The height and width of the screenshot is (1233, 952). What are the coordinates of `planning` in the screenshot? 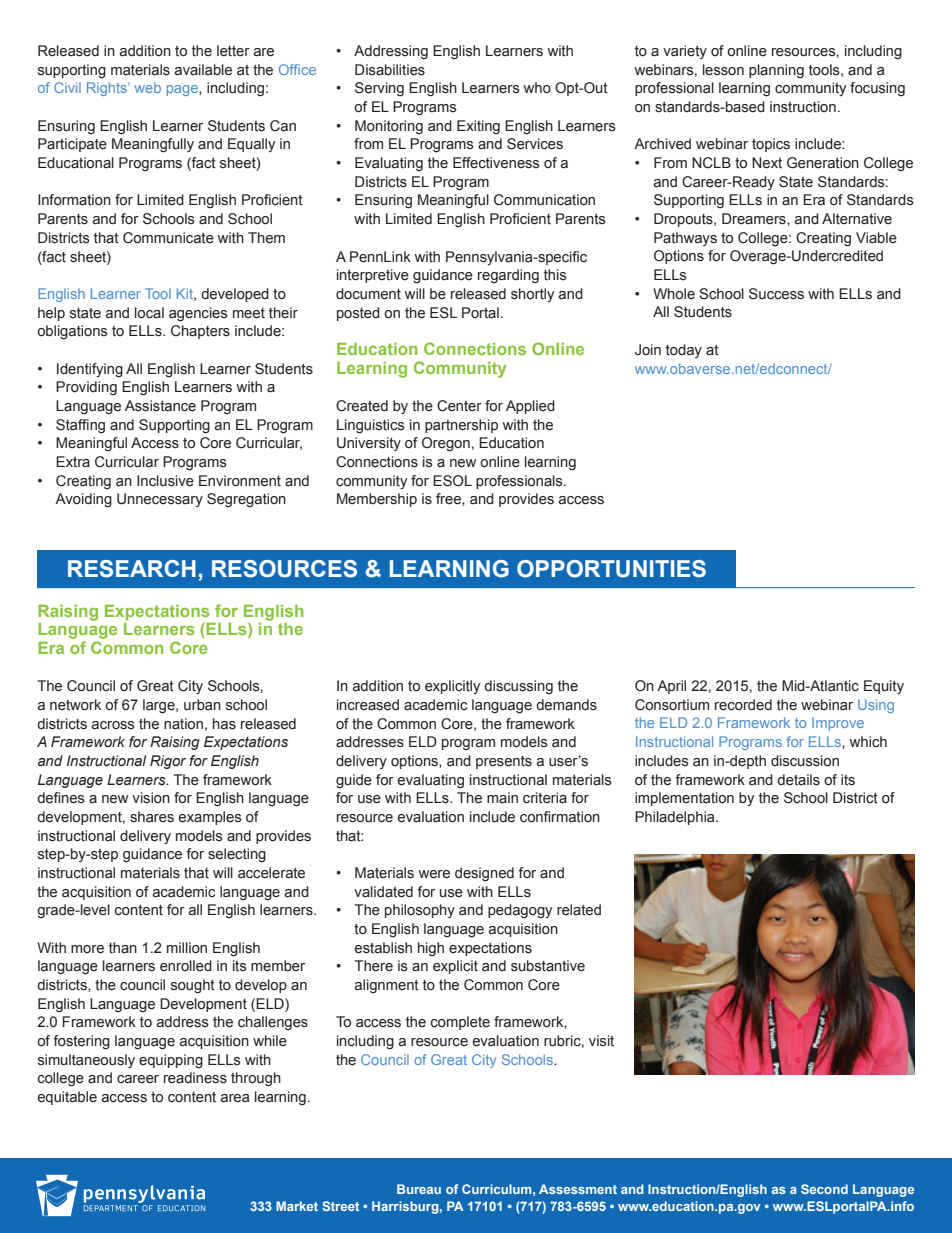 It's located at (776, 71).
